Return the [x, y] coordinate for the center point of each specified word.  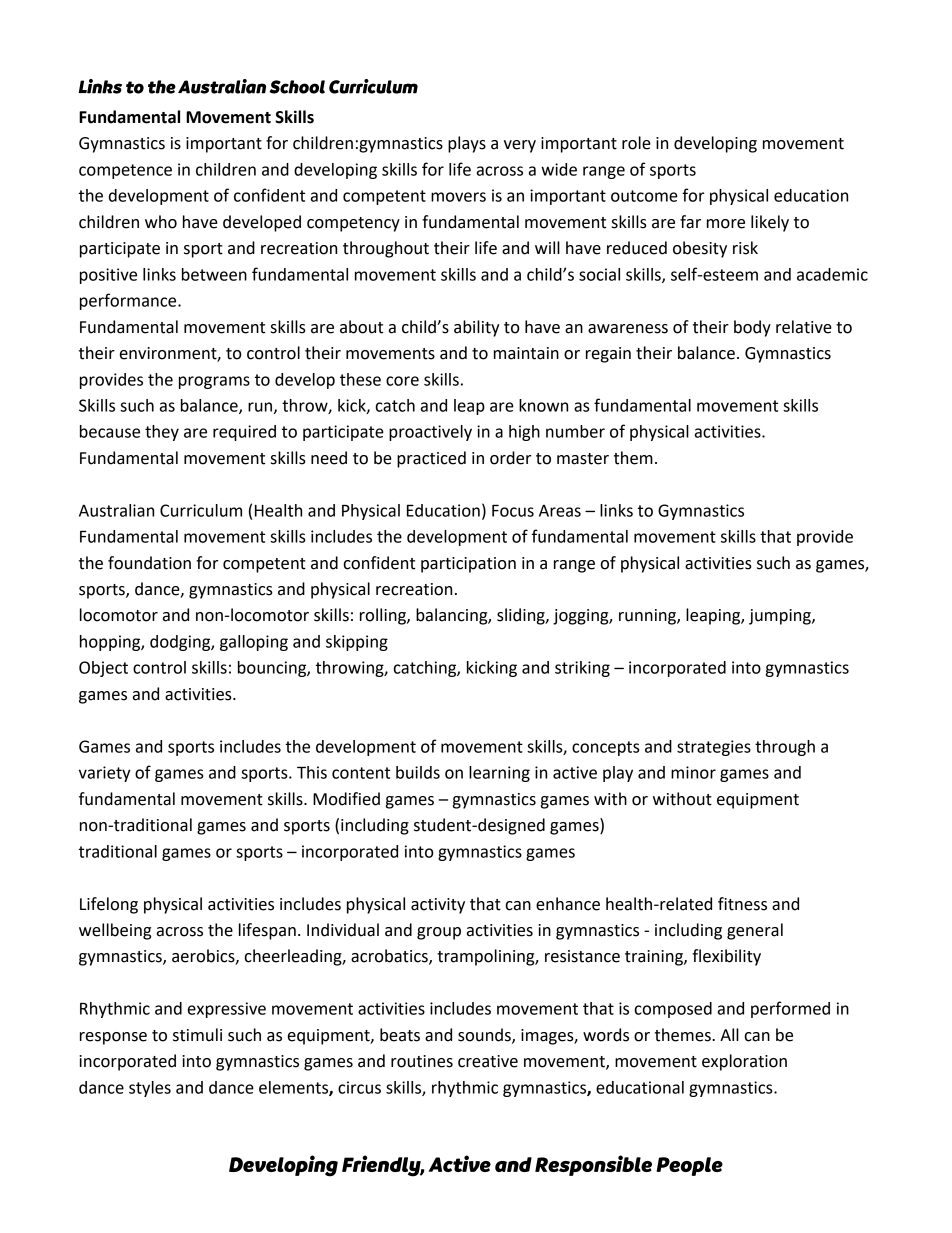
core [402, 381]
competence [125, 171]
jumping [781, 617]
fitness [742, 904]
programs [214, 382]
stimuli [197, 1035]
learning [499, 774]
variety [105, 774]
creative [488, 1061]
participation [468, 565]
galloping [254, 643]
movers [458, 197]
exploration [744, 1062]
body [752, 328]
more [726, 224]
